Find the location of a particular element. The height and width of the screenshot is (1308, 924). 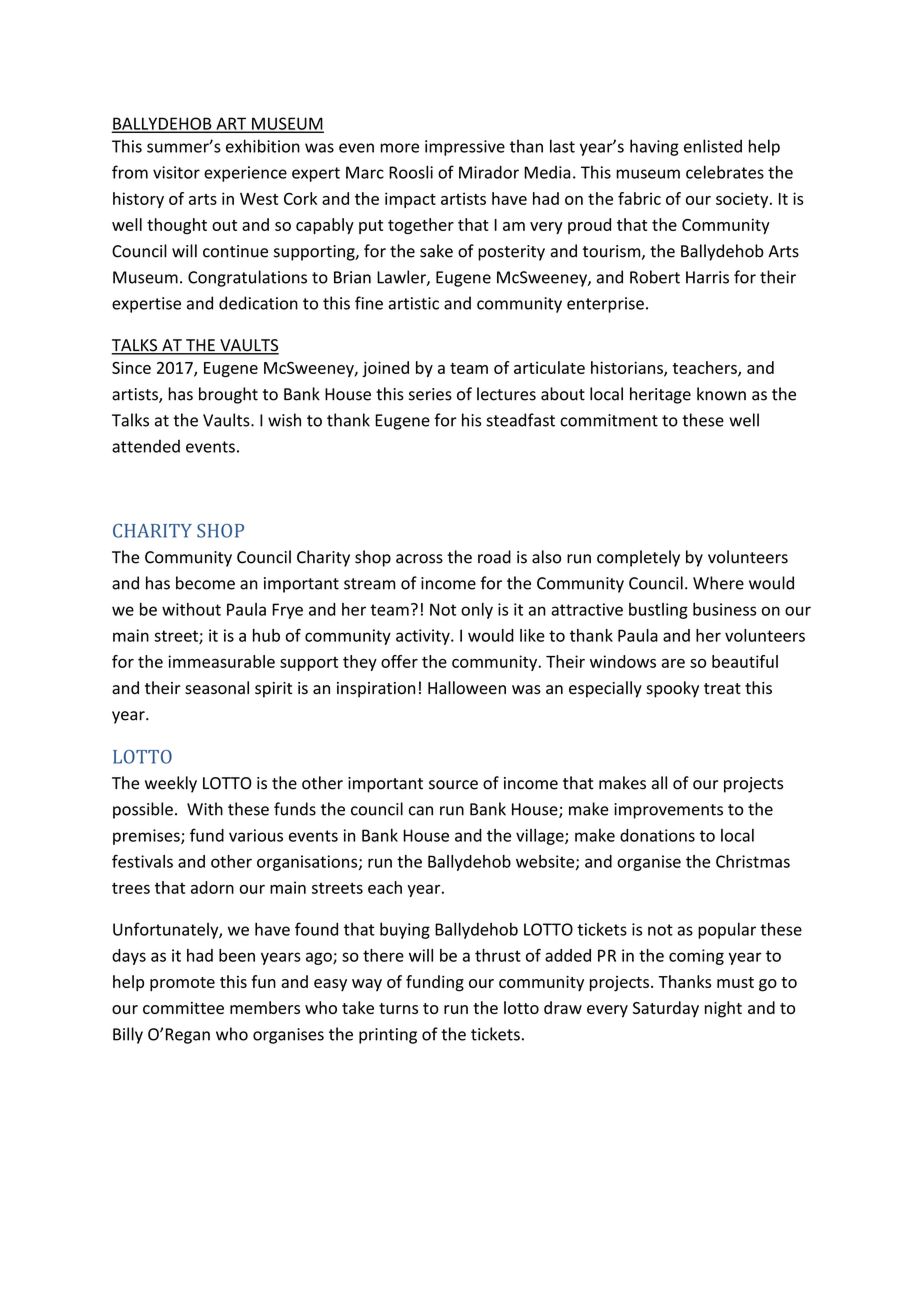

series is located at coordinates (430, 394).
